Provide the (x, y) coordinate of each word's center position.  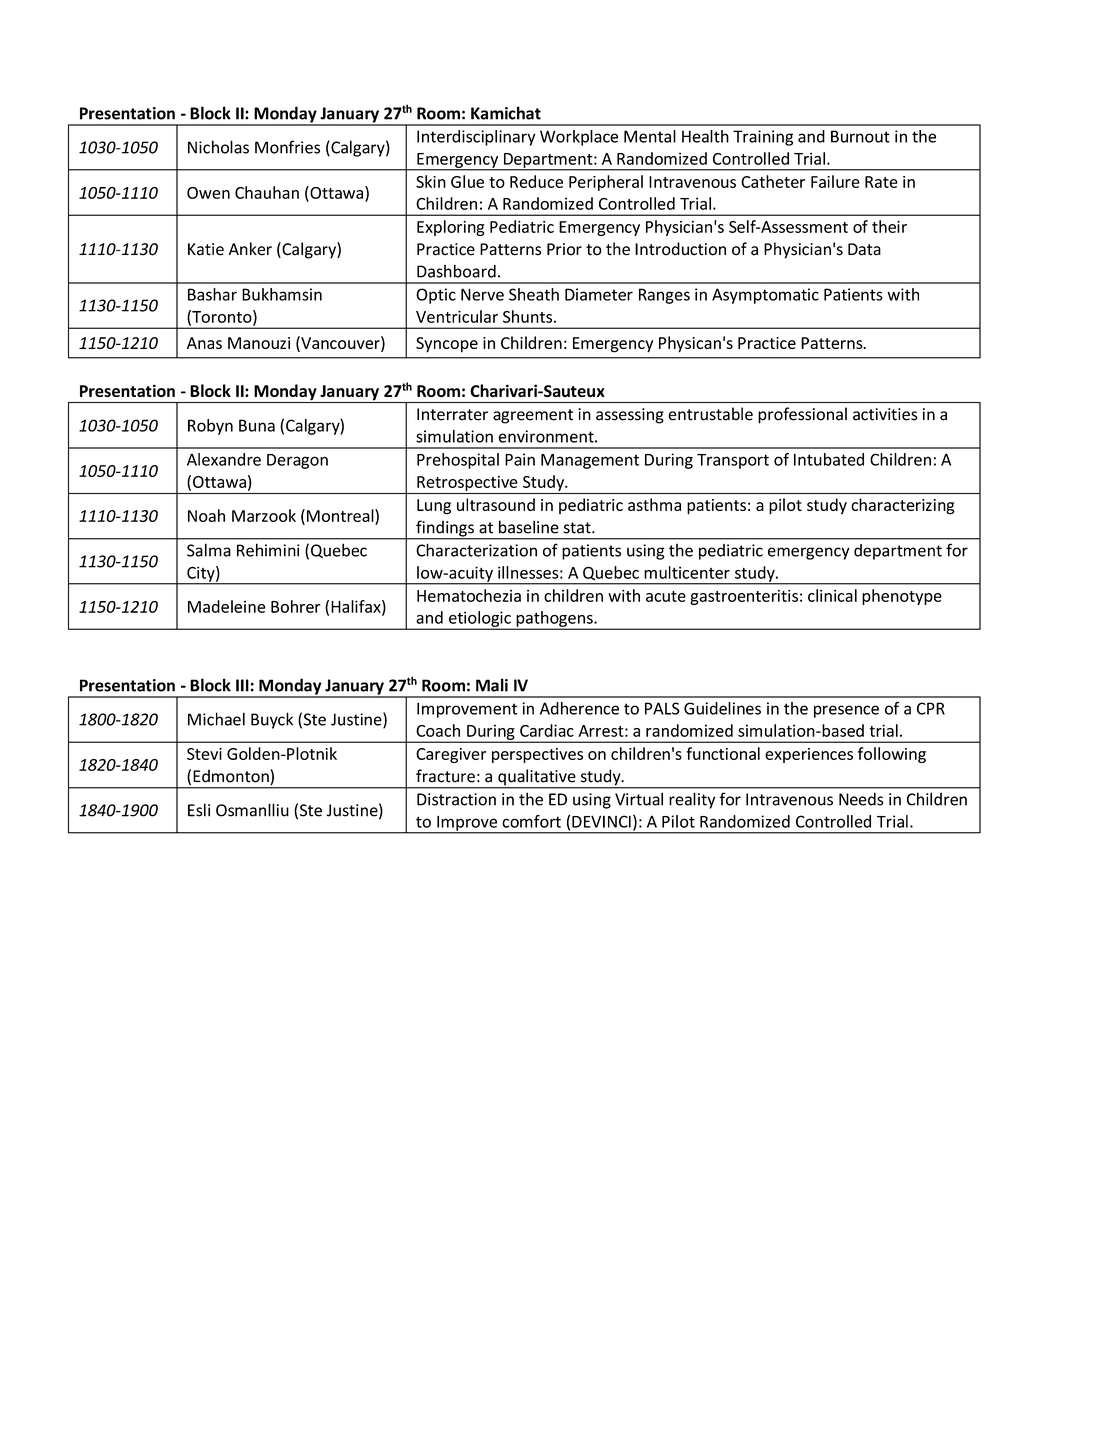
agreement (533, 416)
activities (885, 414)
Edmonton (232, 777)
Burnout (860, 136)
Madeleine (227, 606)
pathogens (554, 620)
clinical (832, 595)
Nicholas (218, 147)
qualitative (537, 778)
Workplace (579, 138)
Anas (204, 343)
